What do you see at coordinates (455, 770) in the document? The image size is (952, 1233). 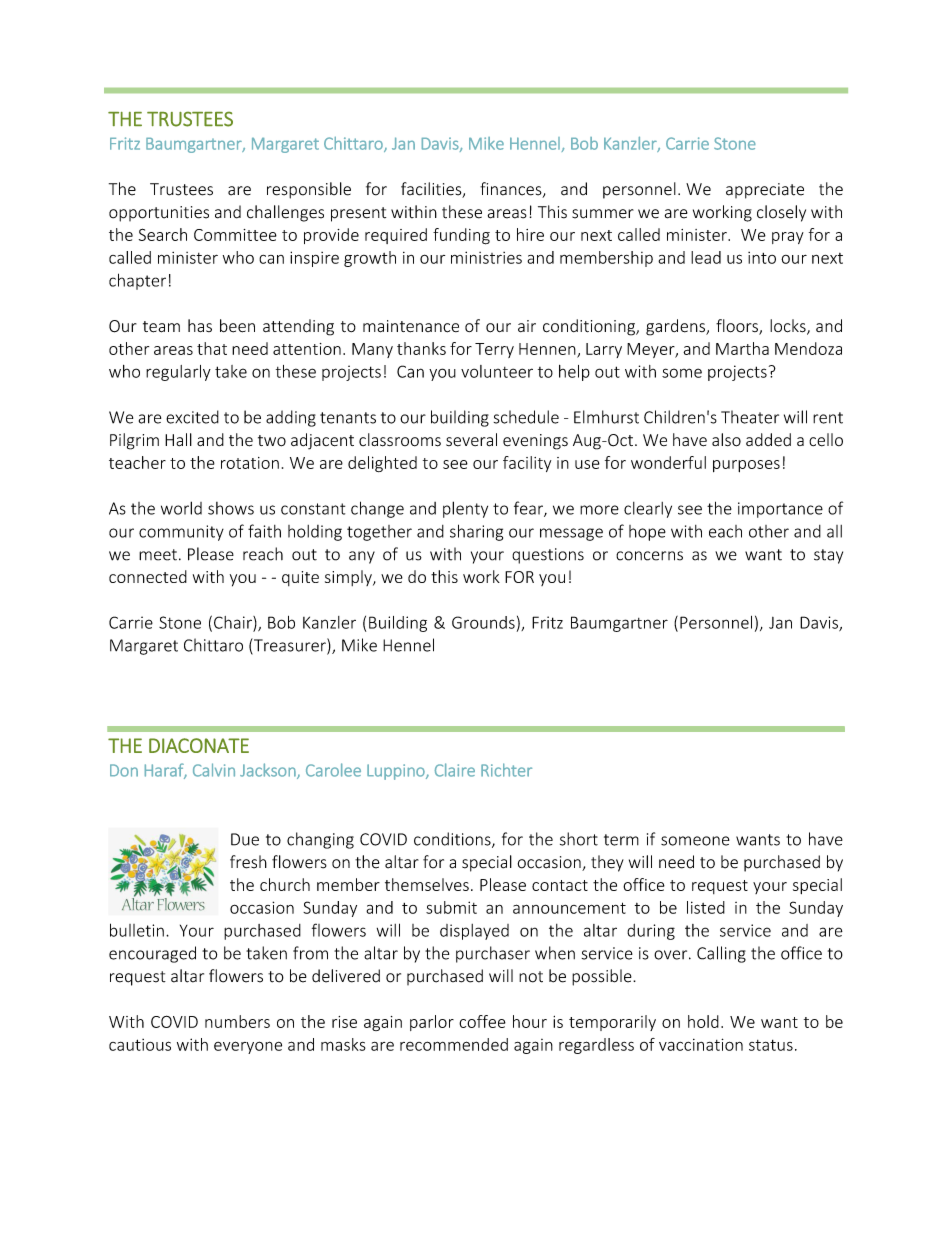 I see `Claire` at bounding box center [455, 770].
